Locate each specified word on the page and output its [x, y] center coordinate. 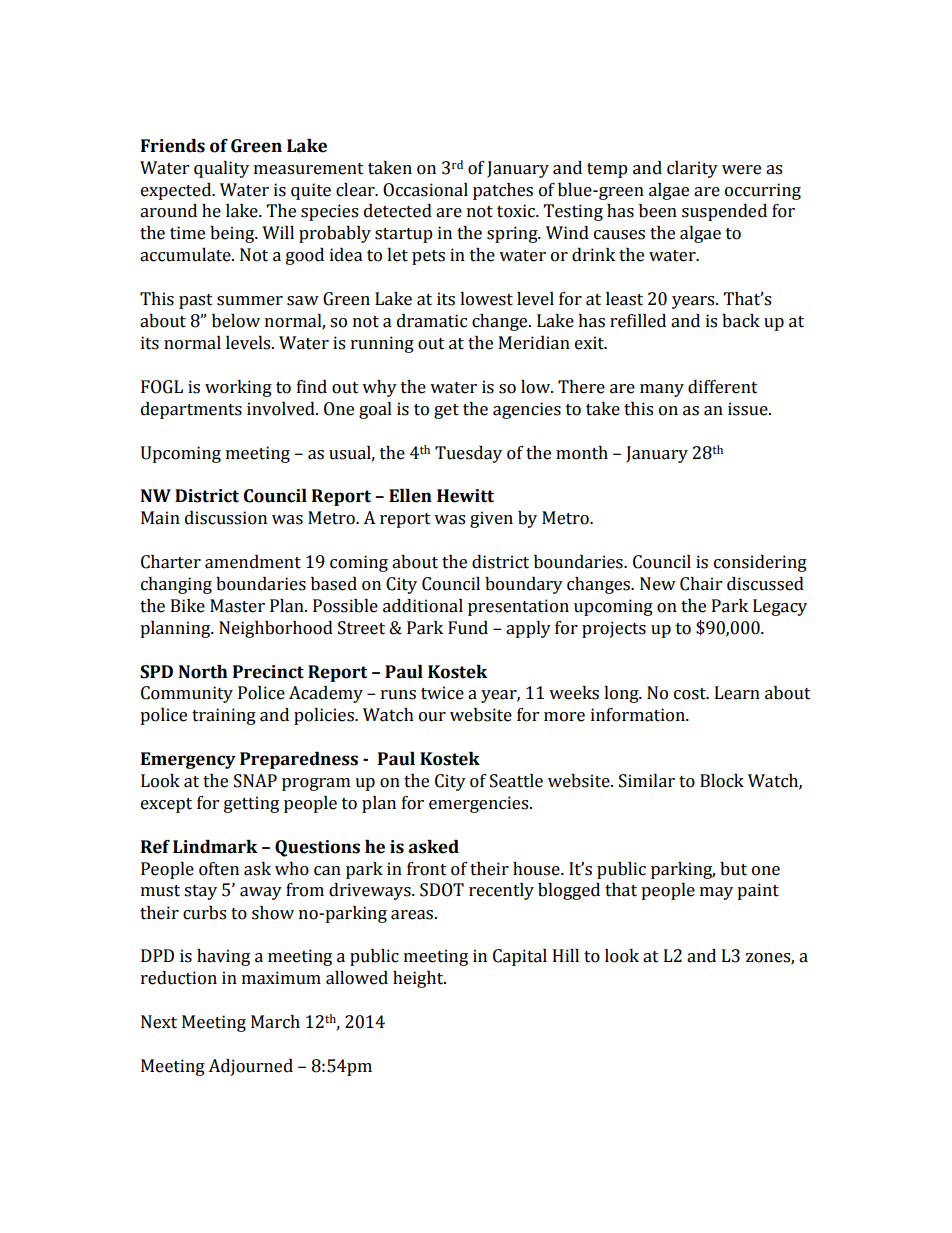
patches [503, 191]
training [224, 716]
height [419, 979]
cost [691, 694]
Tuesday [468, 454]
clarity [692, 169]
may [716, 893]
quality [221, 169]
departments [191, 410]
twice [442, 693]
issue [749, 409]
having [223, 957]
